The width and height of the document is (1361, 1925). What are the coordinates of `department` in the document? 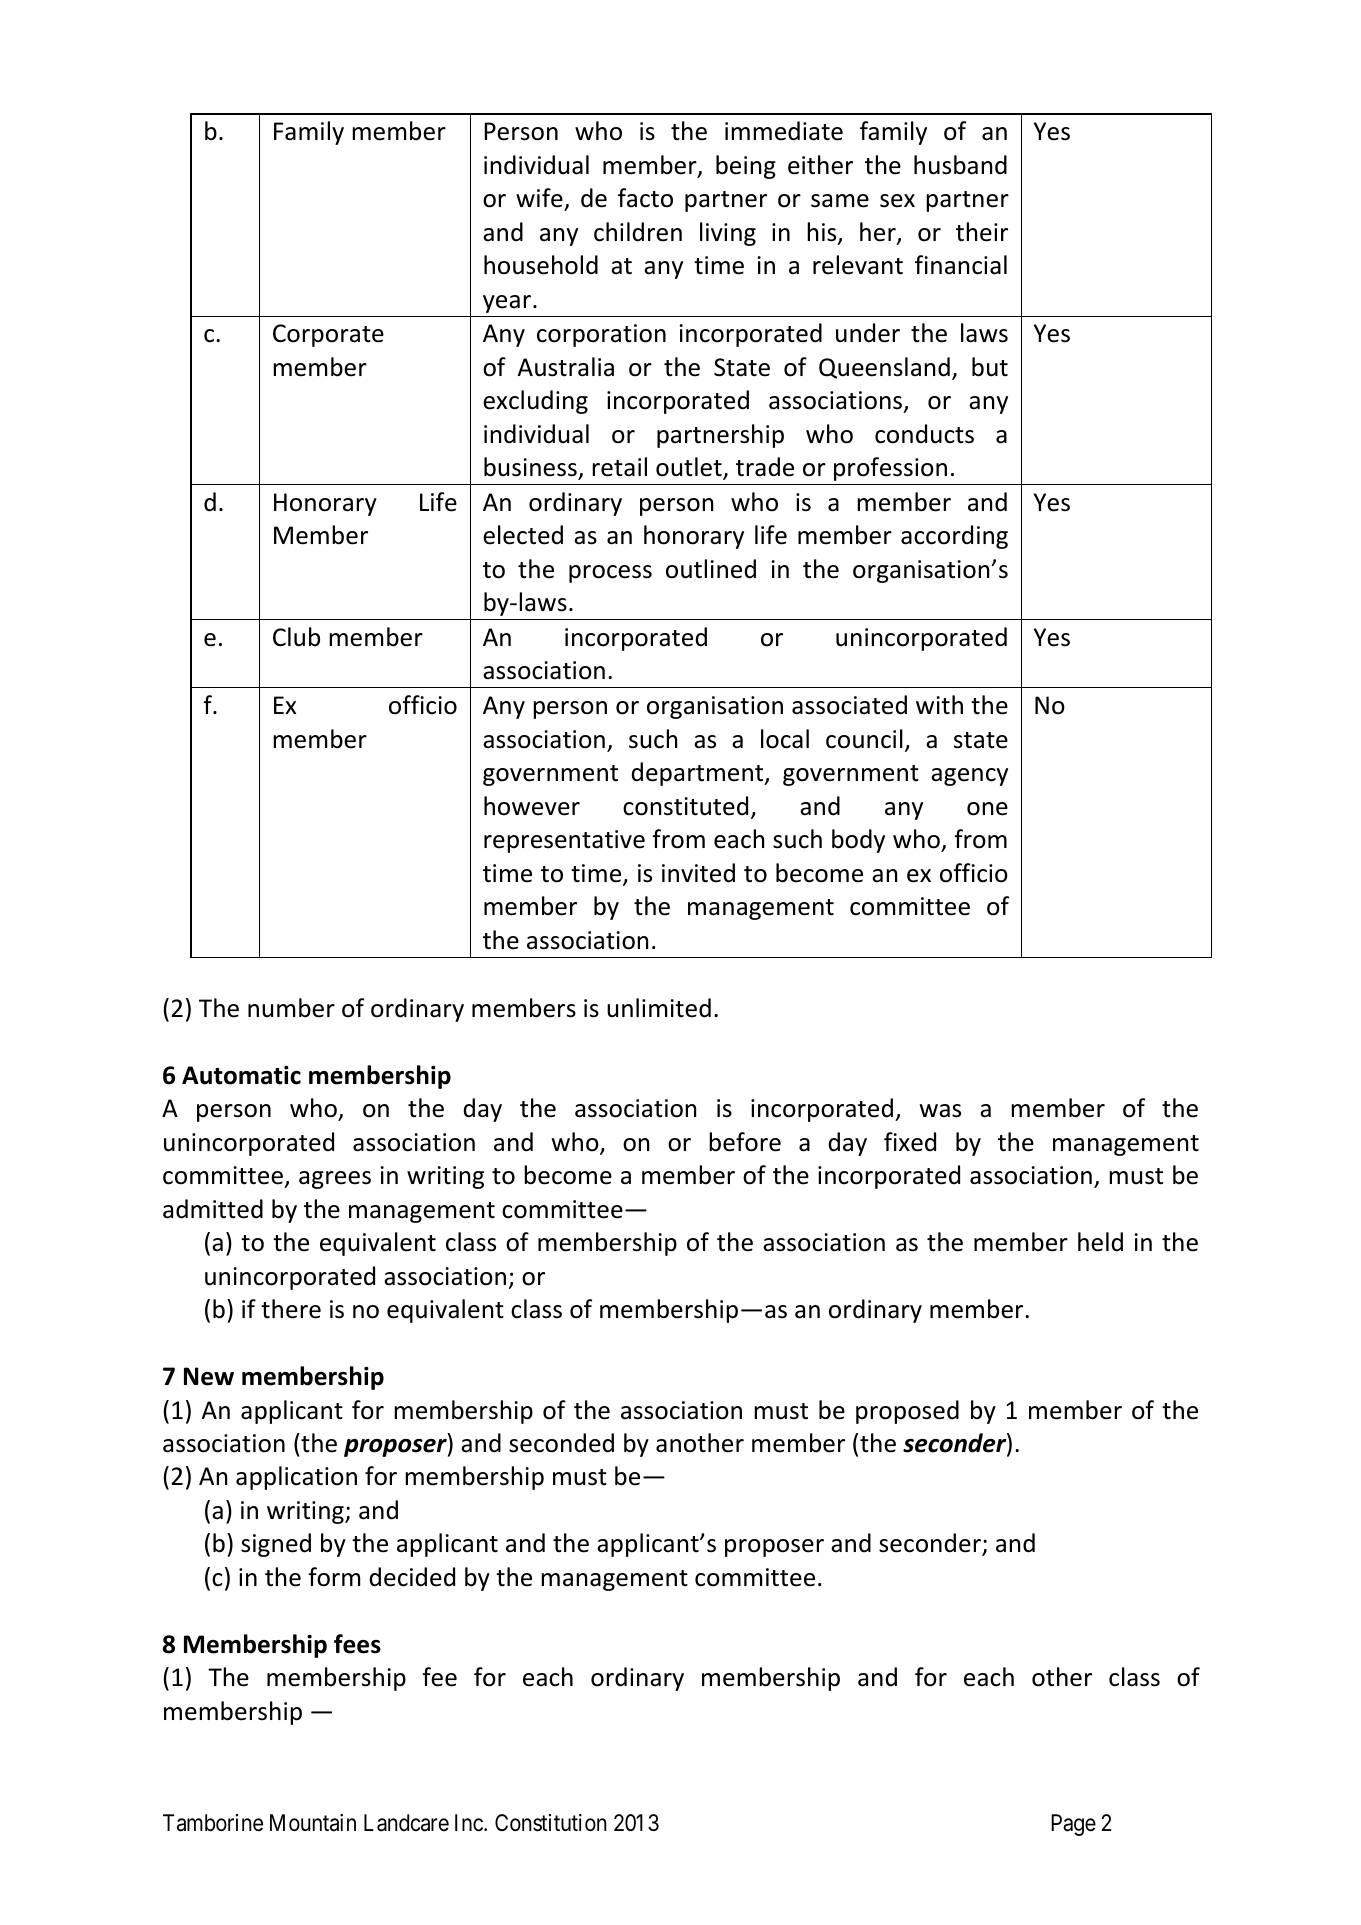 It's located at (698, 774).
